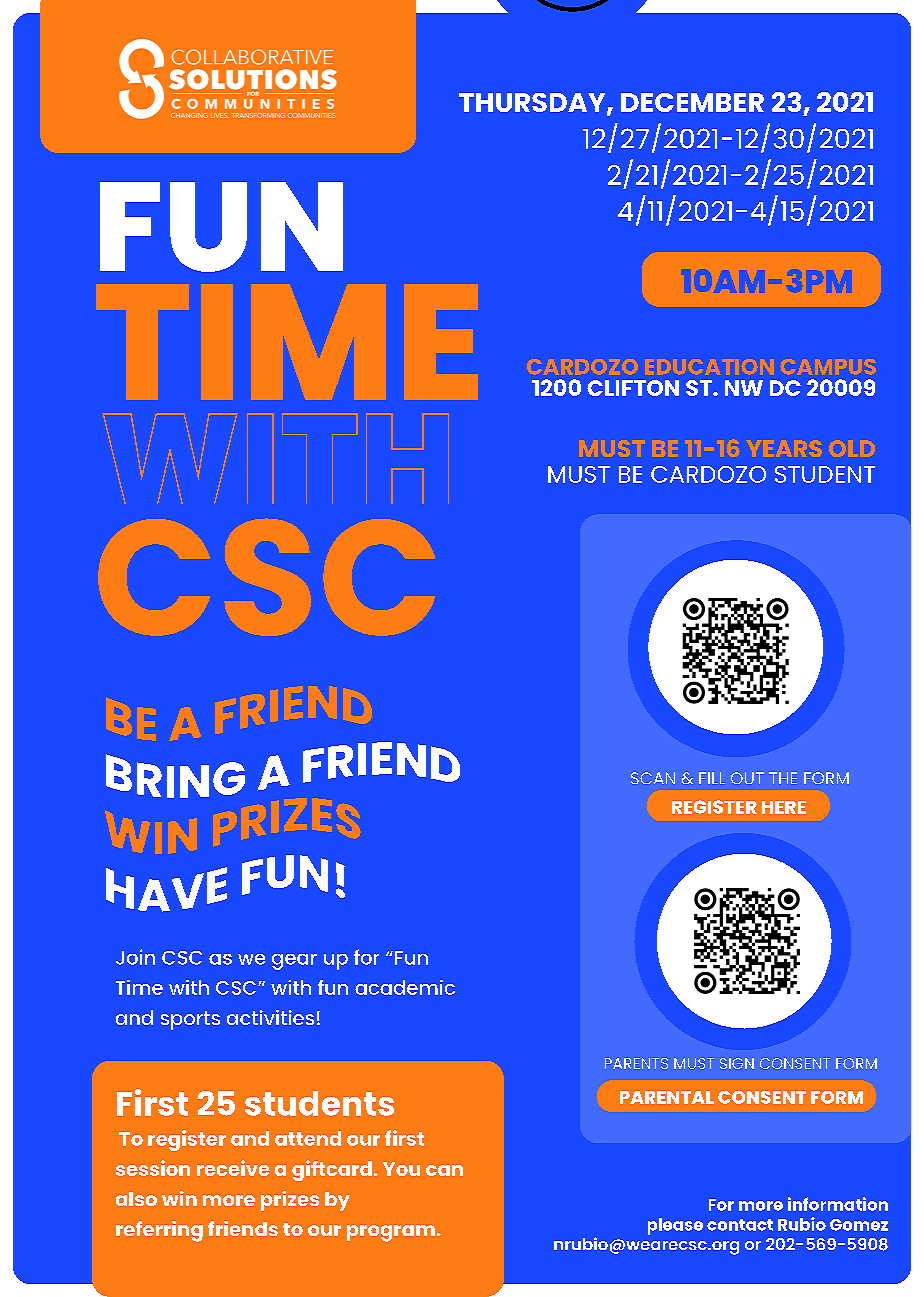  Describe the element at coordinates (135, 957) in the image. I see `Join` at that location.
